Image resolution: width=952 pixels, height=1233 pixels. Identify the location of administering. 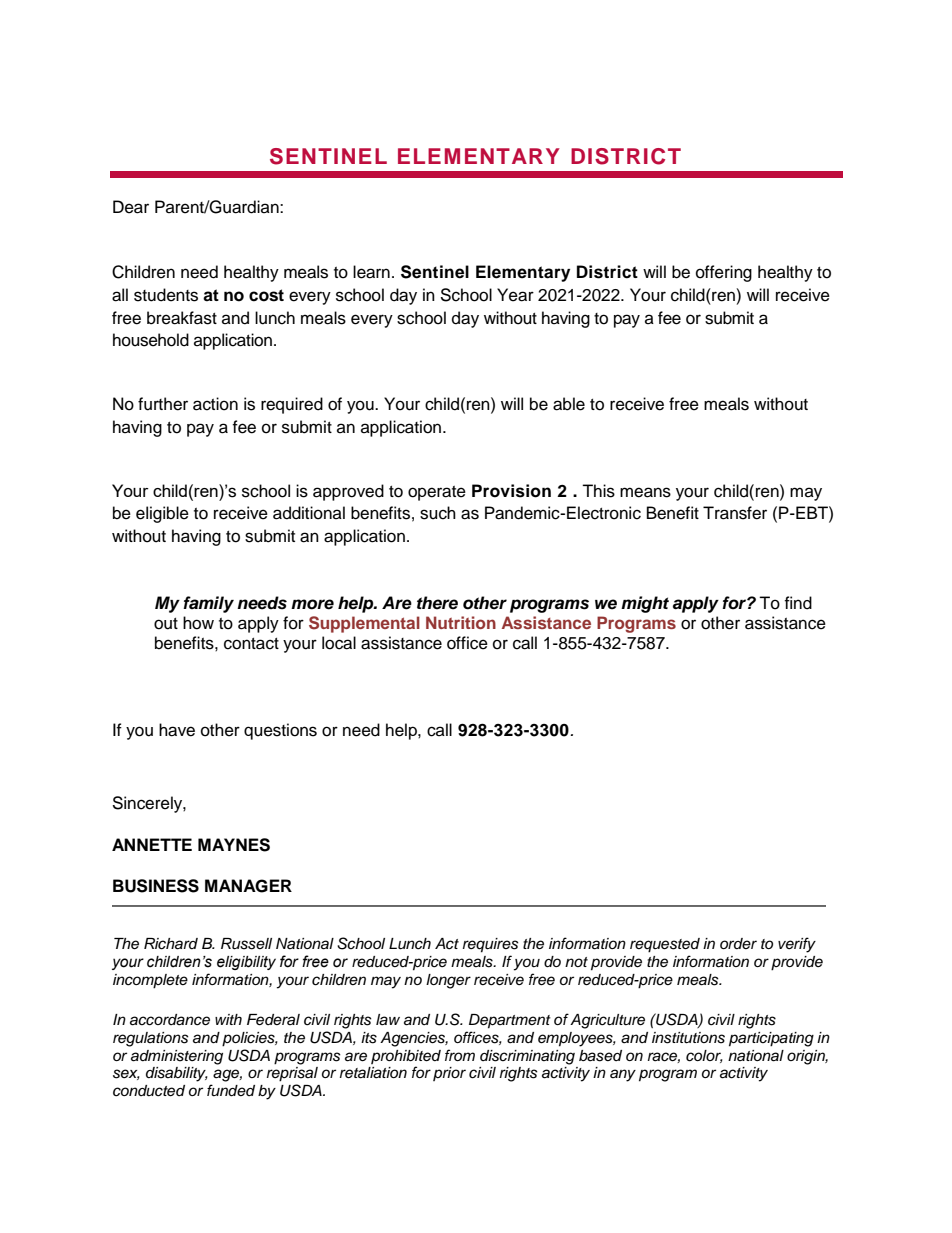
(177, 1057).
